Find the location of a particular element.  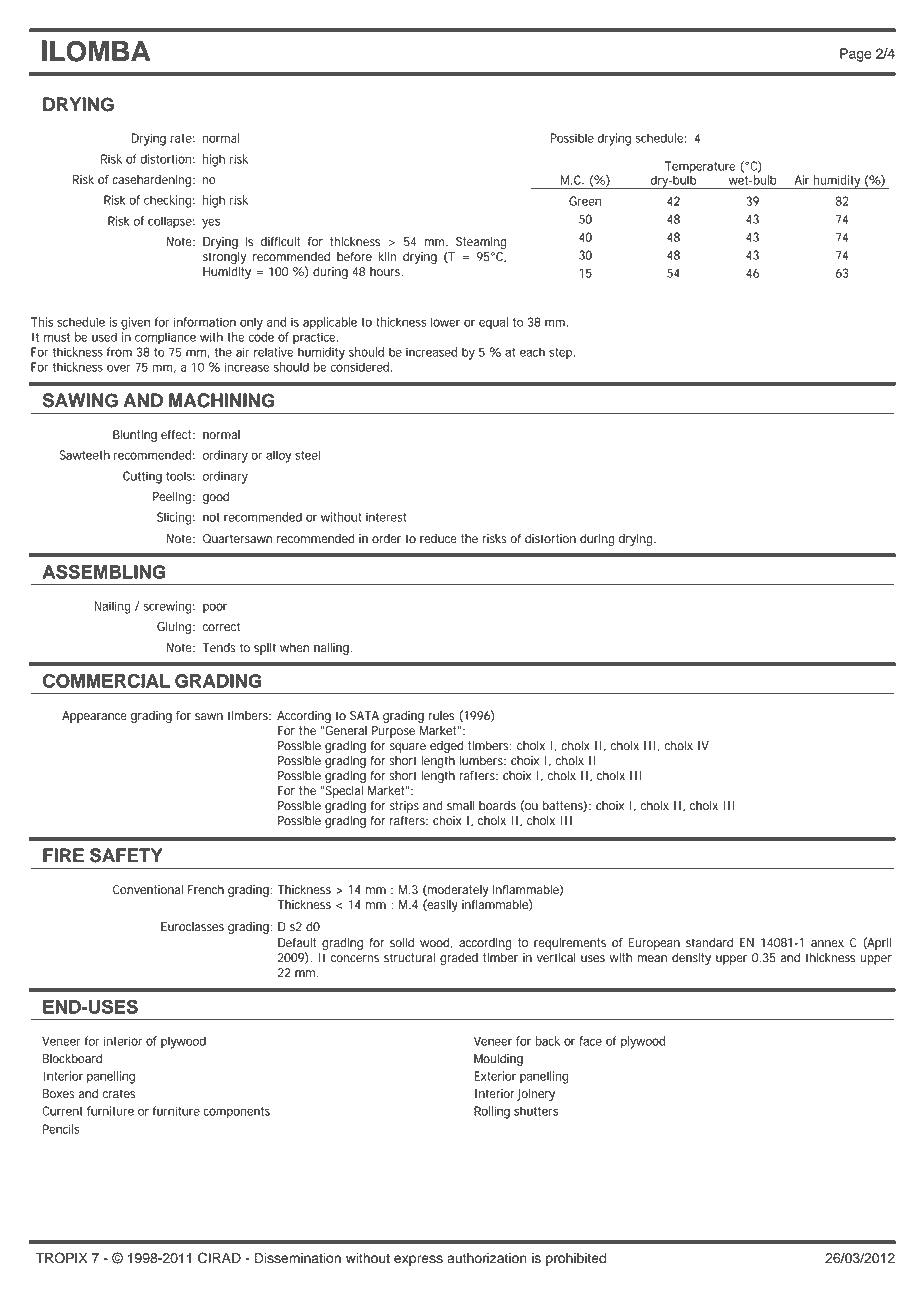

express is located at coordinates (418, 1260).
